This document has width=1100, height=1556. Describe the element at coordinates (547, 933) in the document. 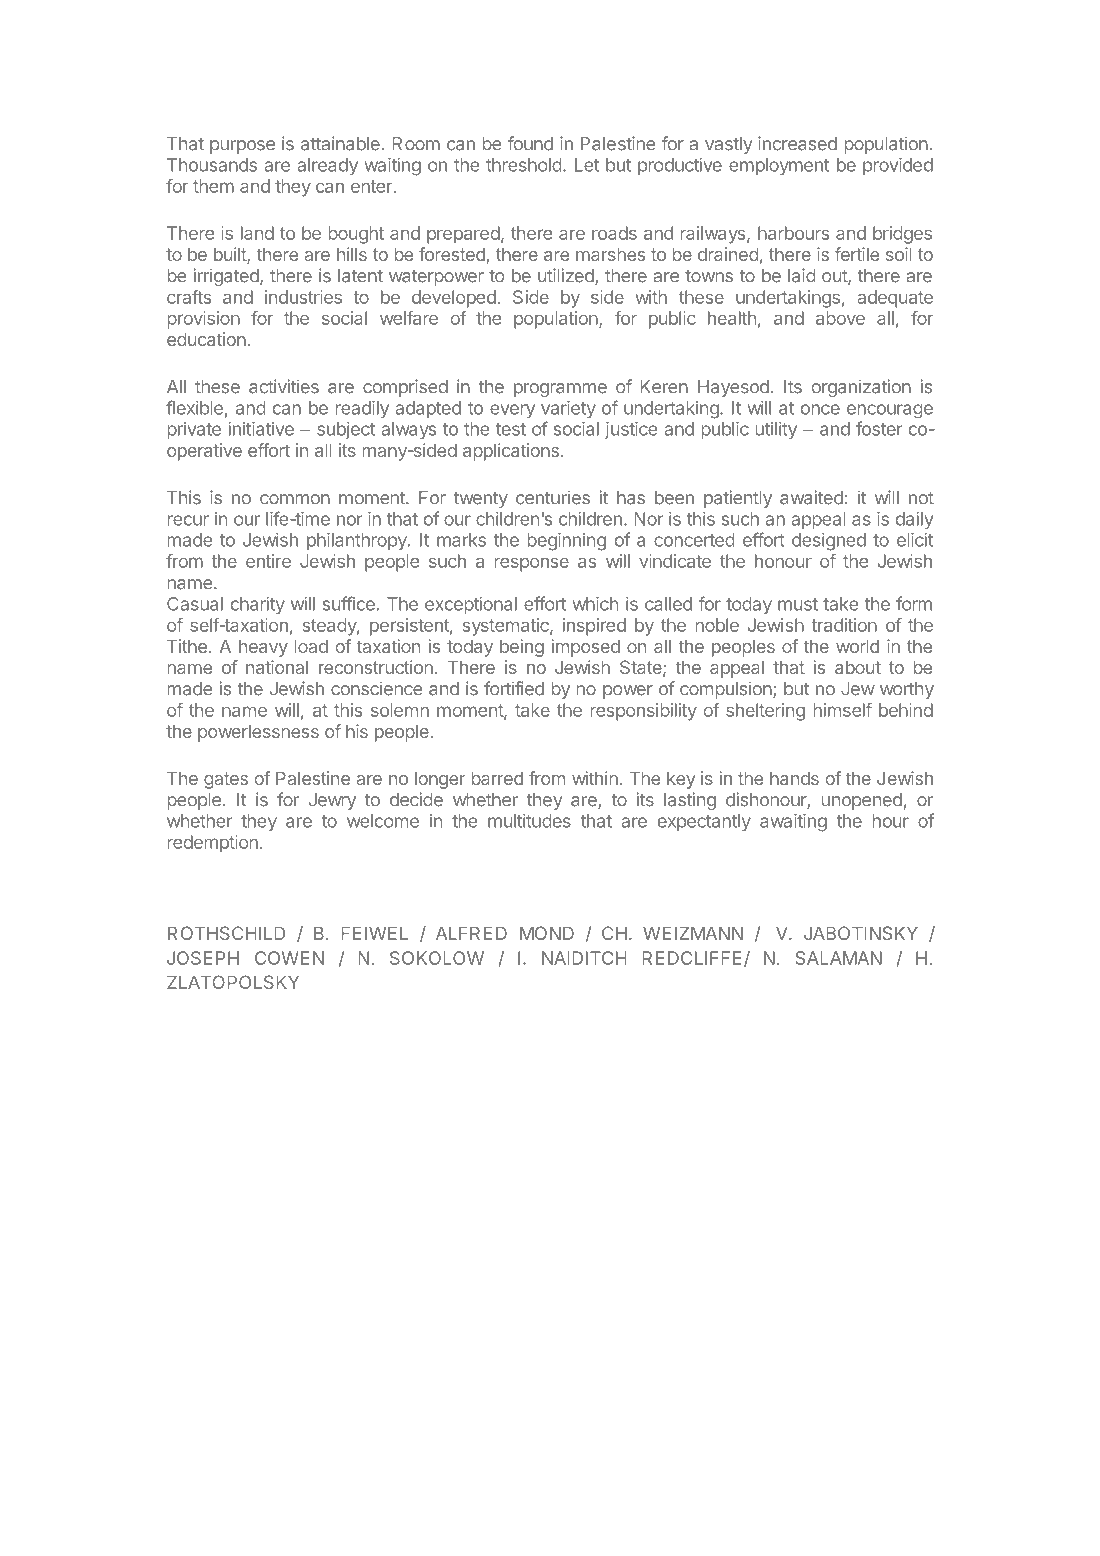

I see `MOND` at that location.
